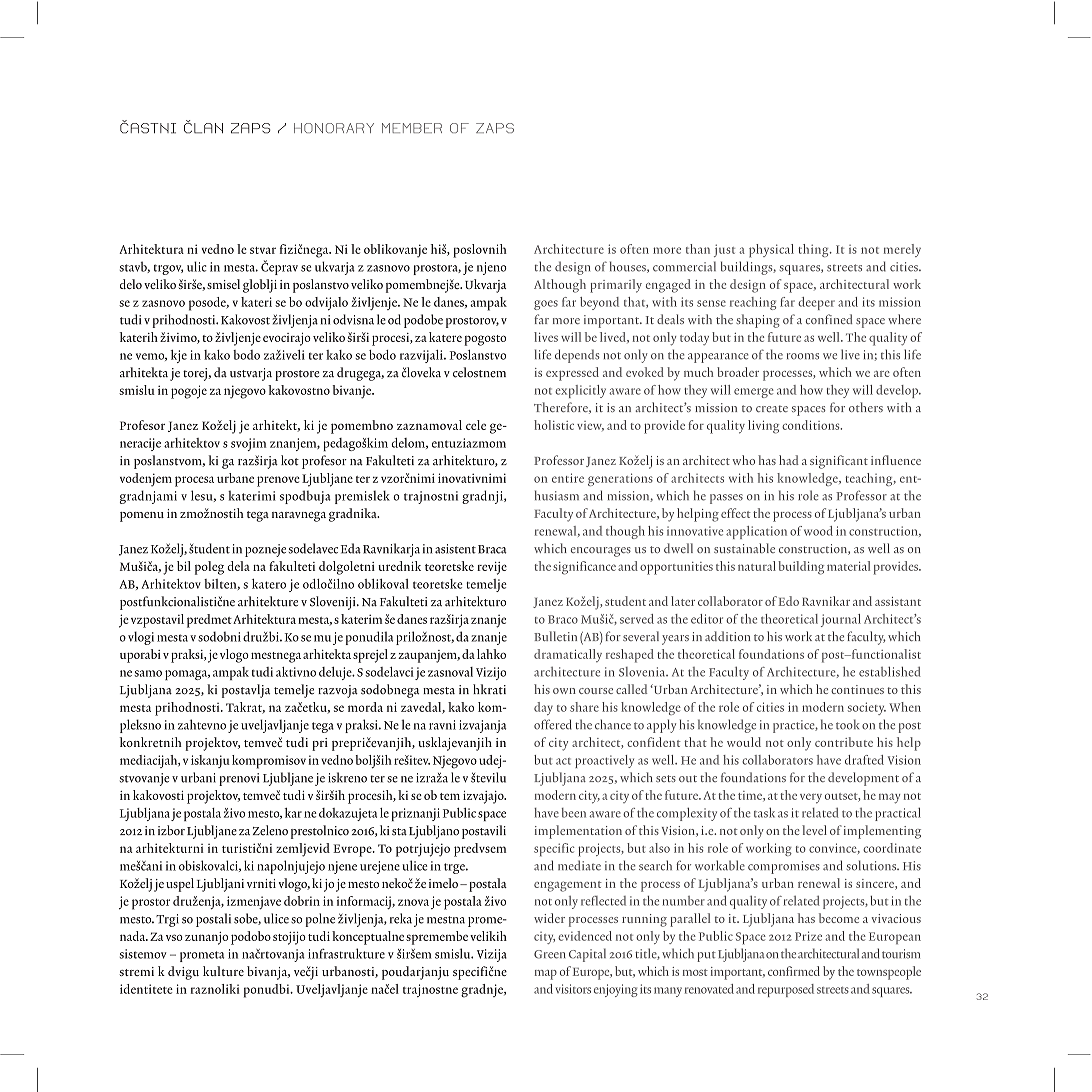 Image resolution: width=1092 pixels, height=1092 pixels. I want to click on MEMBER, so click(412, 128).
